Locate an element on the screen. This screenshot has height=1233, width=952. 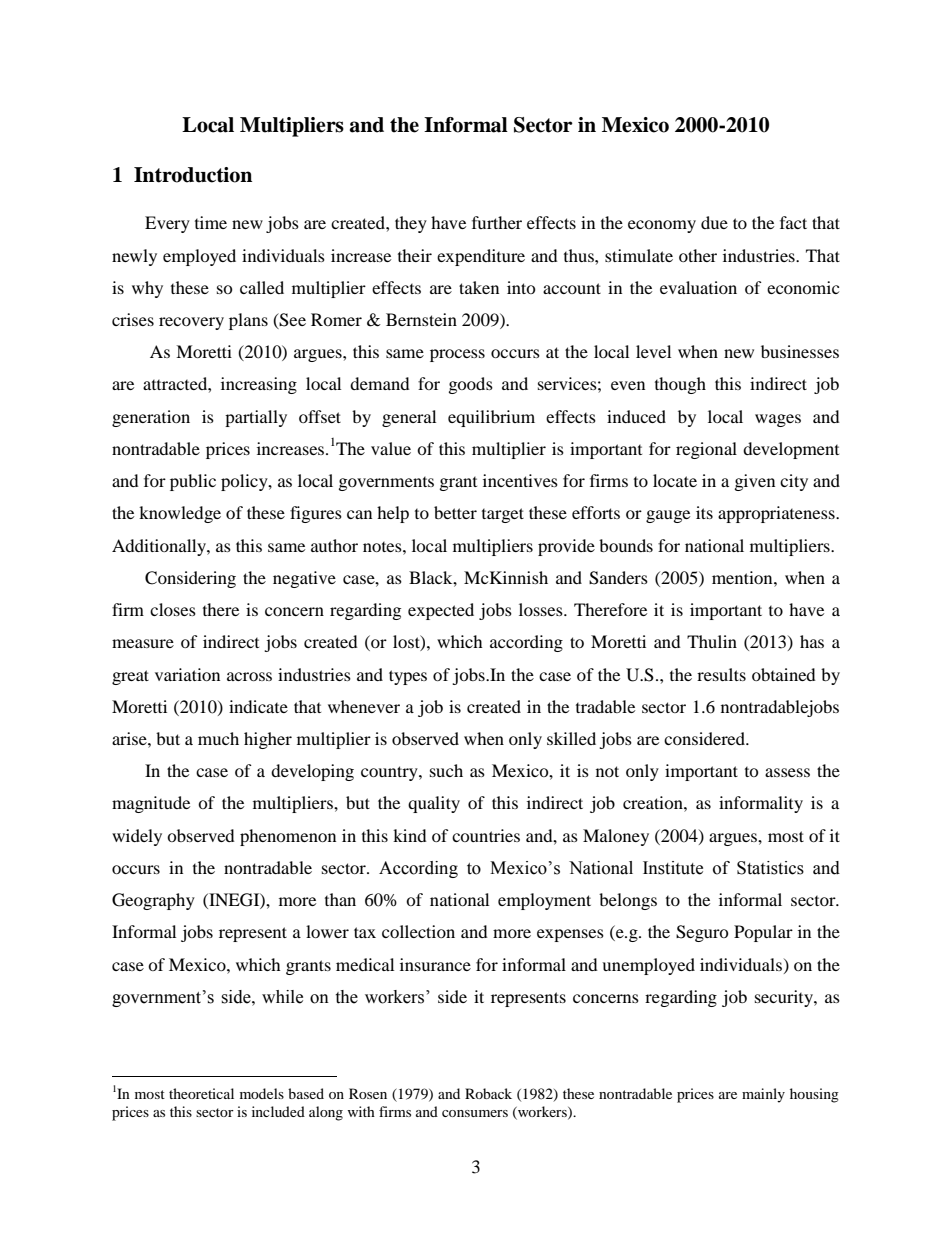
theoretical is located at coordinates (201, 1093).
